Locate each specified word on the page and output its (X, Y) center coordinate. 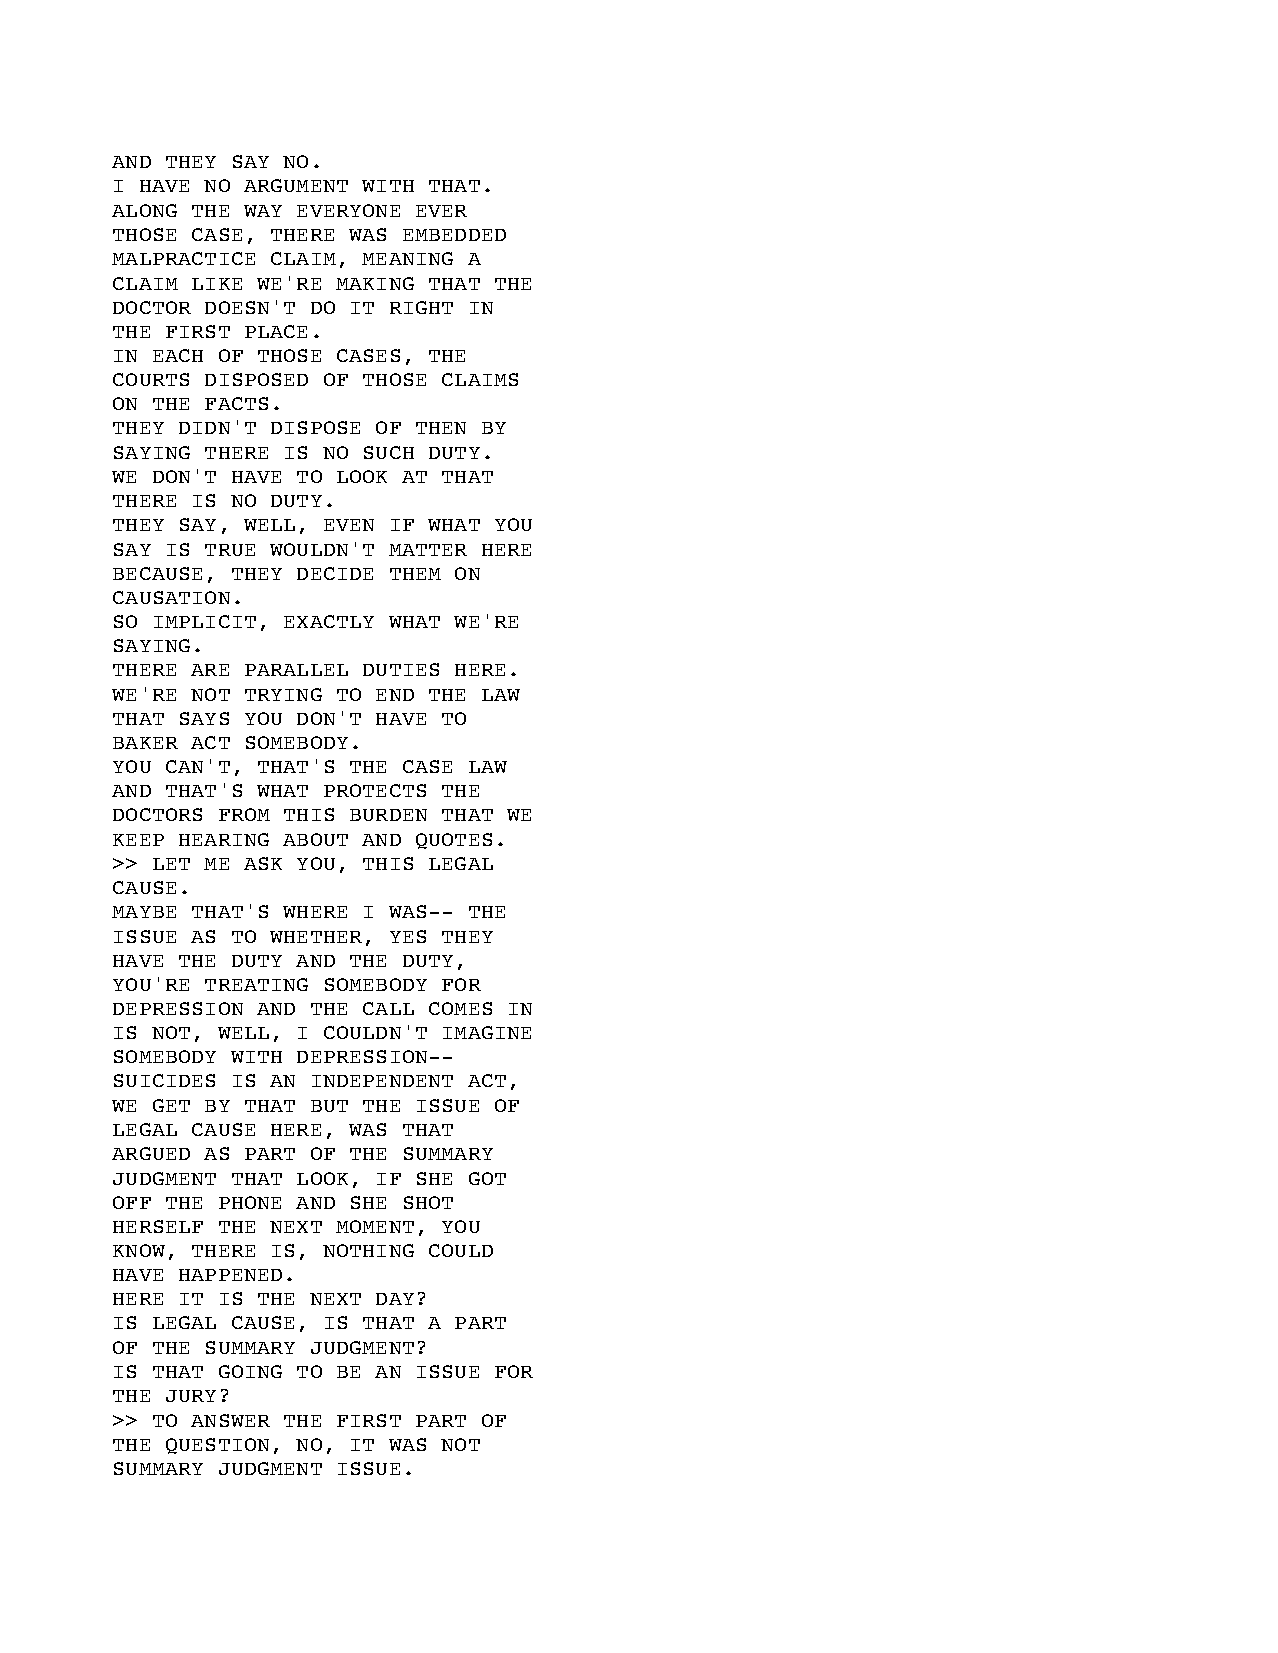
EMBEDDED (454, 235)
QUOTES (454, 841)
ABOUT (315, 839)
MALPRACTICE (183, 258)
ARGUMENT (296, 185)
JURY (191, 1396)
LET (171, 864)
